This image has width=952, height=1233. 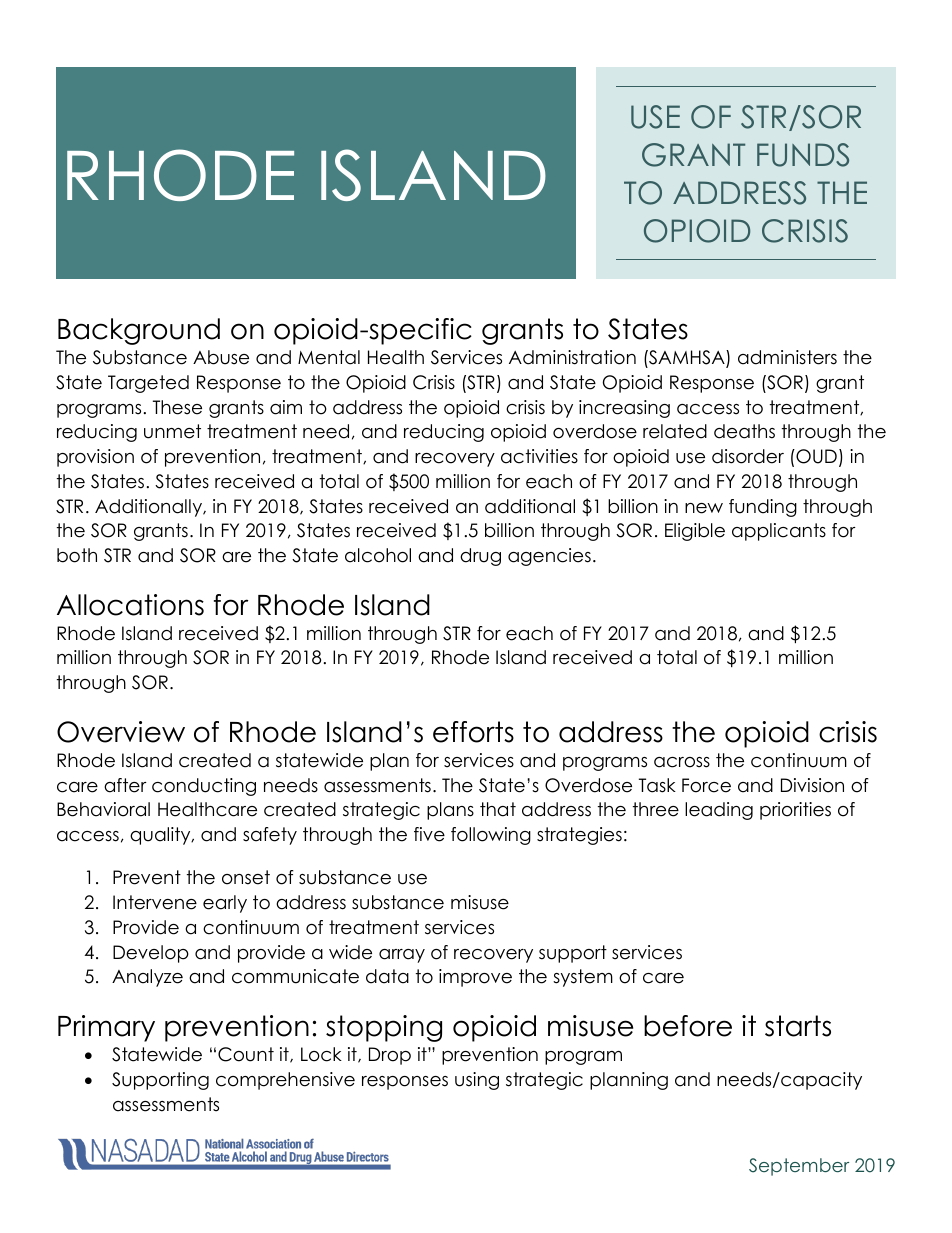 I want to click on leading, so click(x=719, y=811).
